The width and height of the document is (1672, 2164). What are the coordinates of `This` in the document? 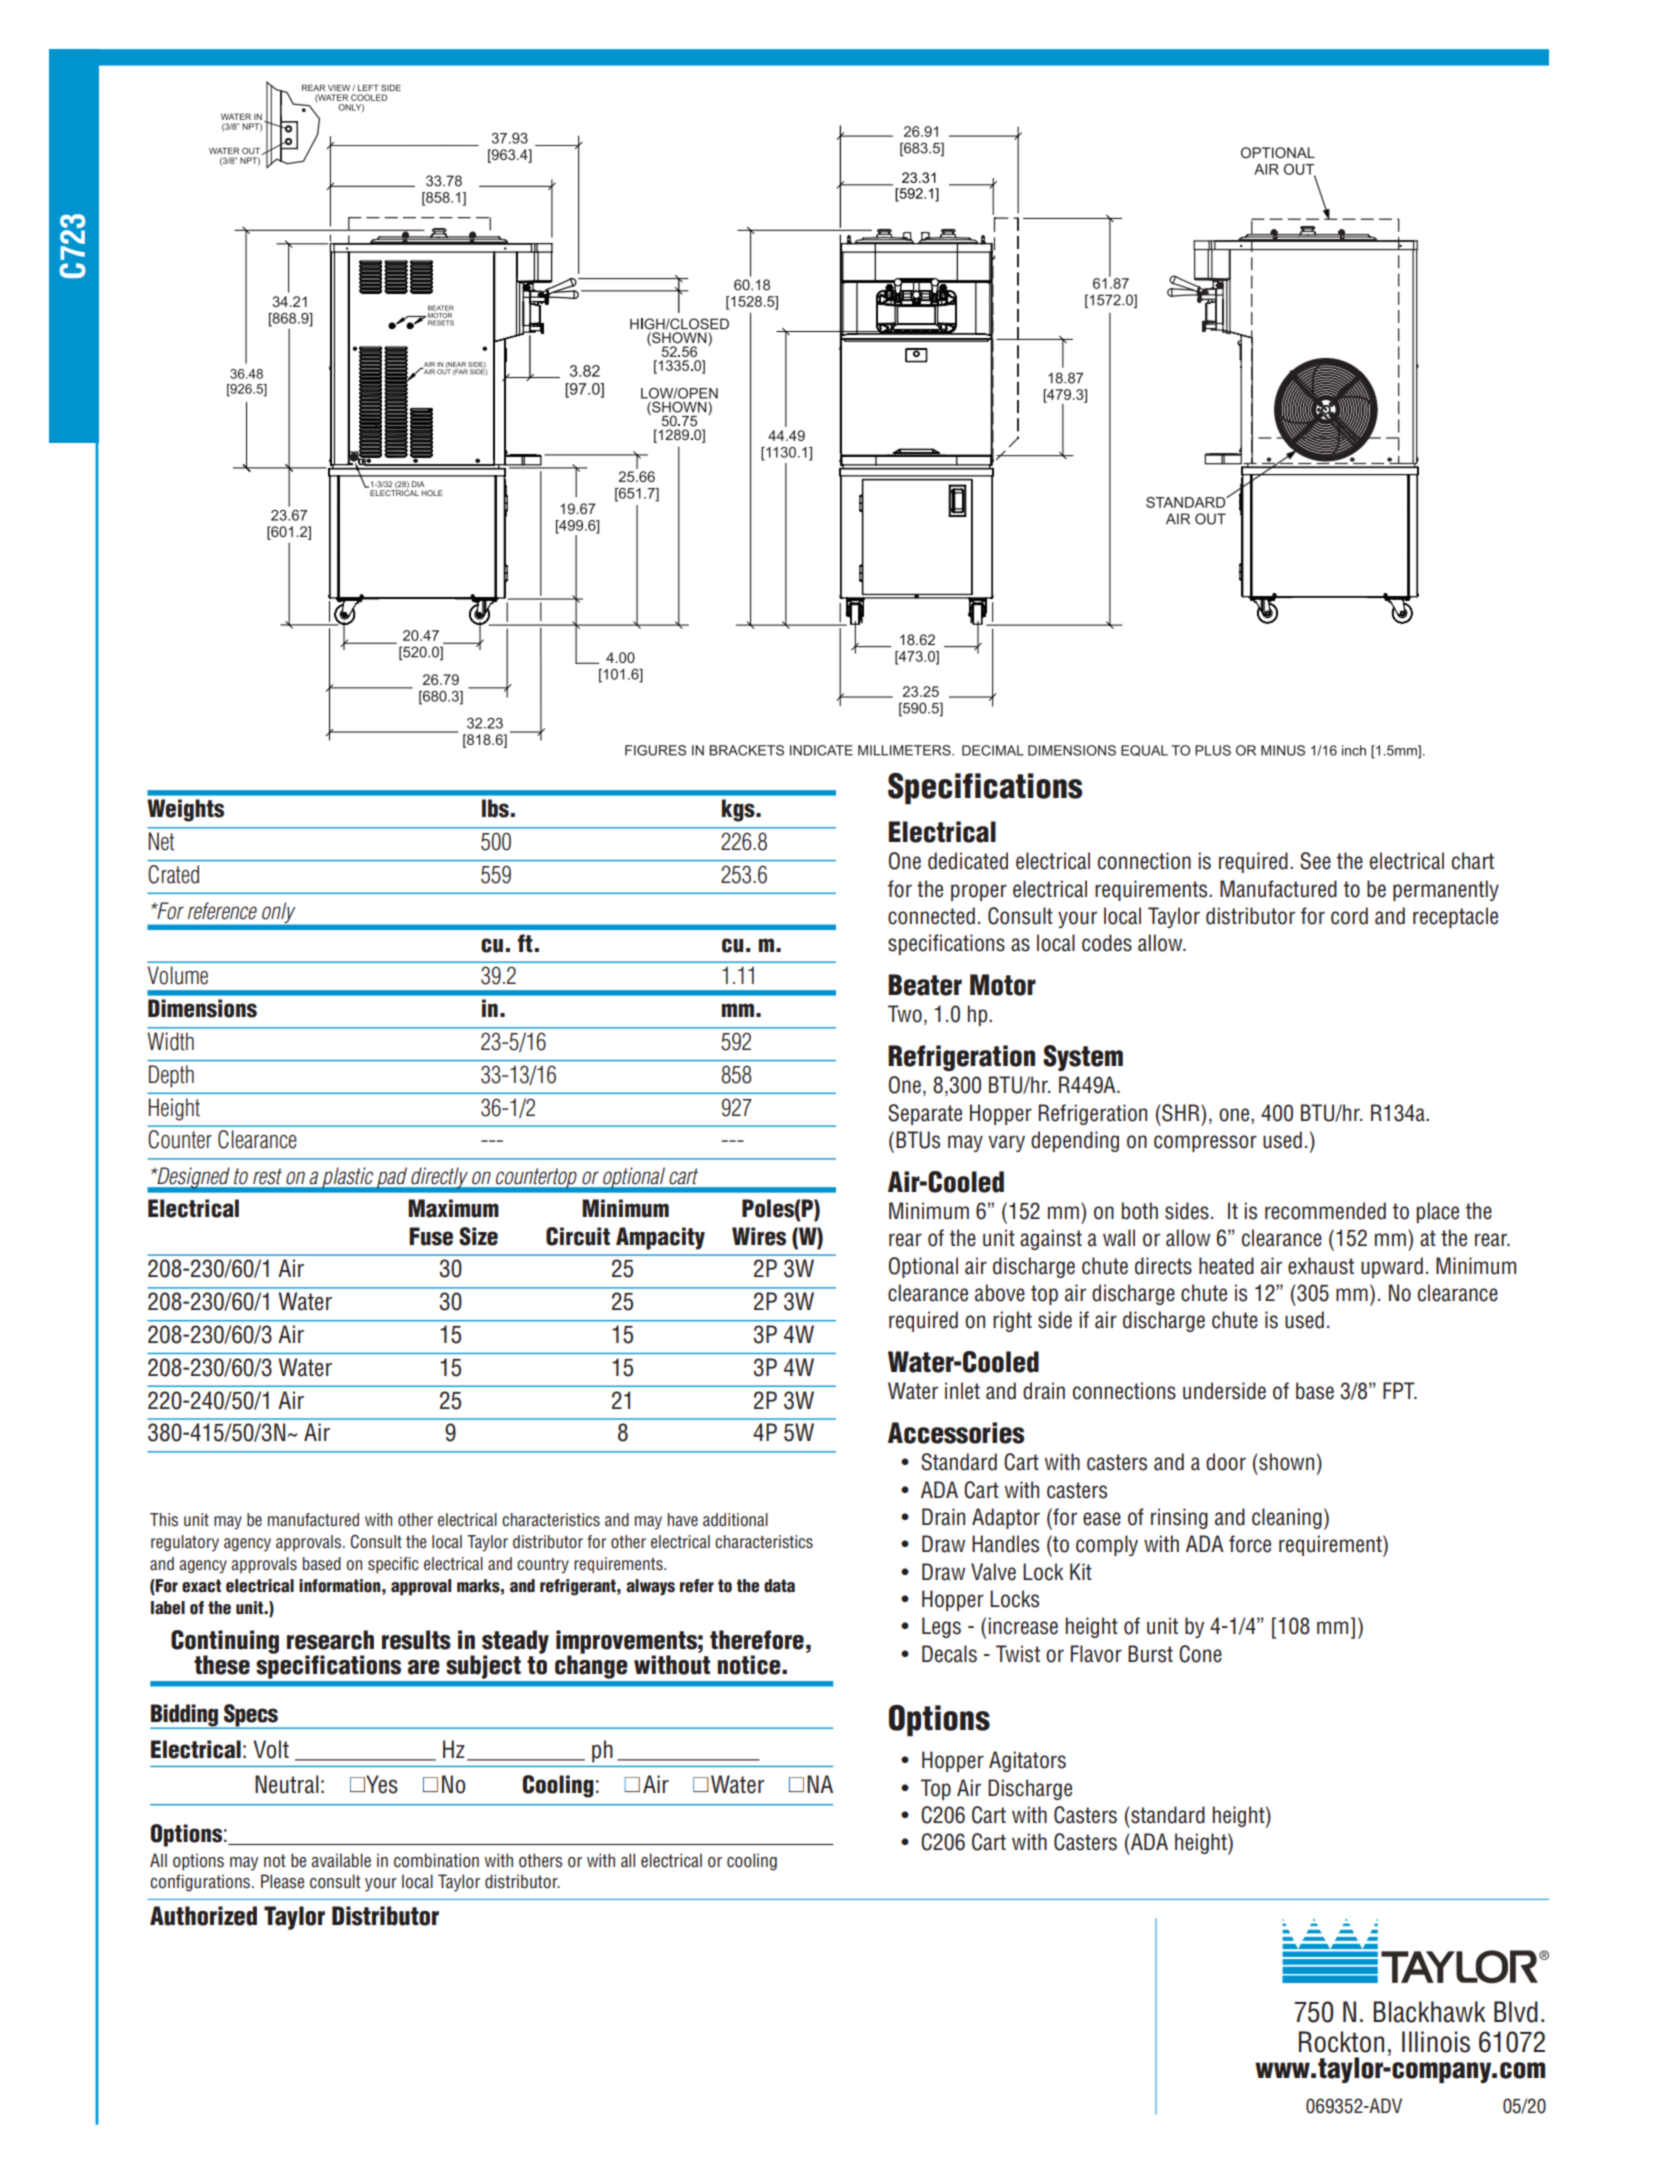 It's located at (164, 1520).
